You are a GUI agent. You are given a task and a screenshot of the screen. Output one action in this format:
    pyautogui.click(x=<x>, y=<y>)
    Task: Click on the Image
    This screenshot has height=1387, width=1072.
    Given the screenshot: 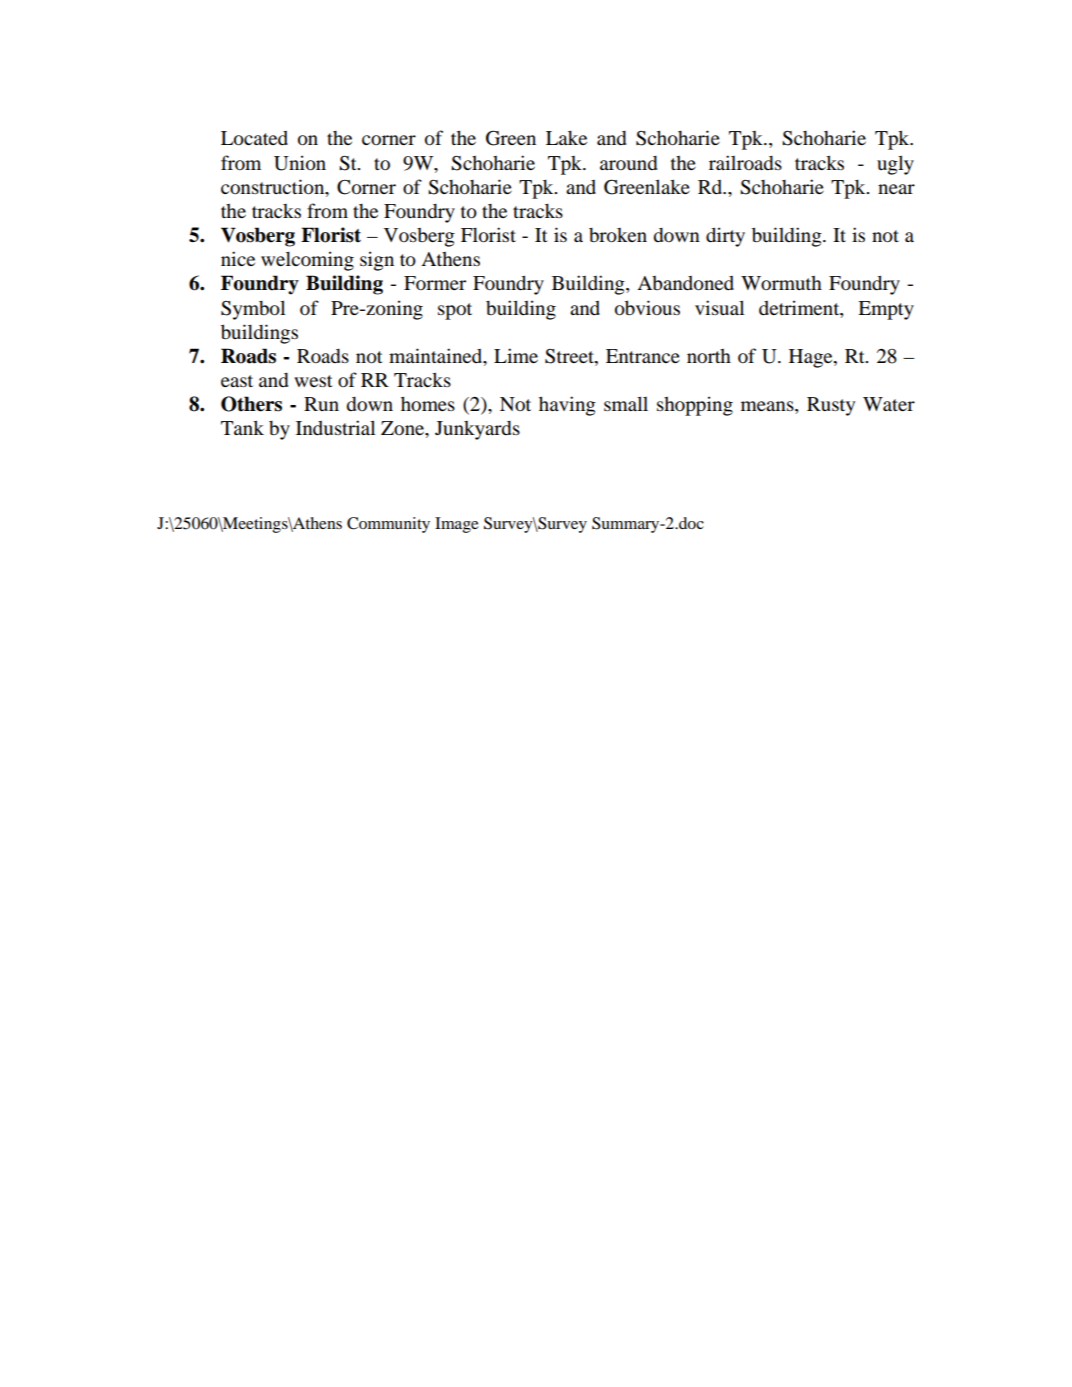 What is the action you would take?
    pyautogui.click(x=457, y=525)
